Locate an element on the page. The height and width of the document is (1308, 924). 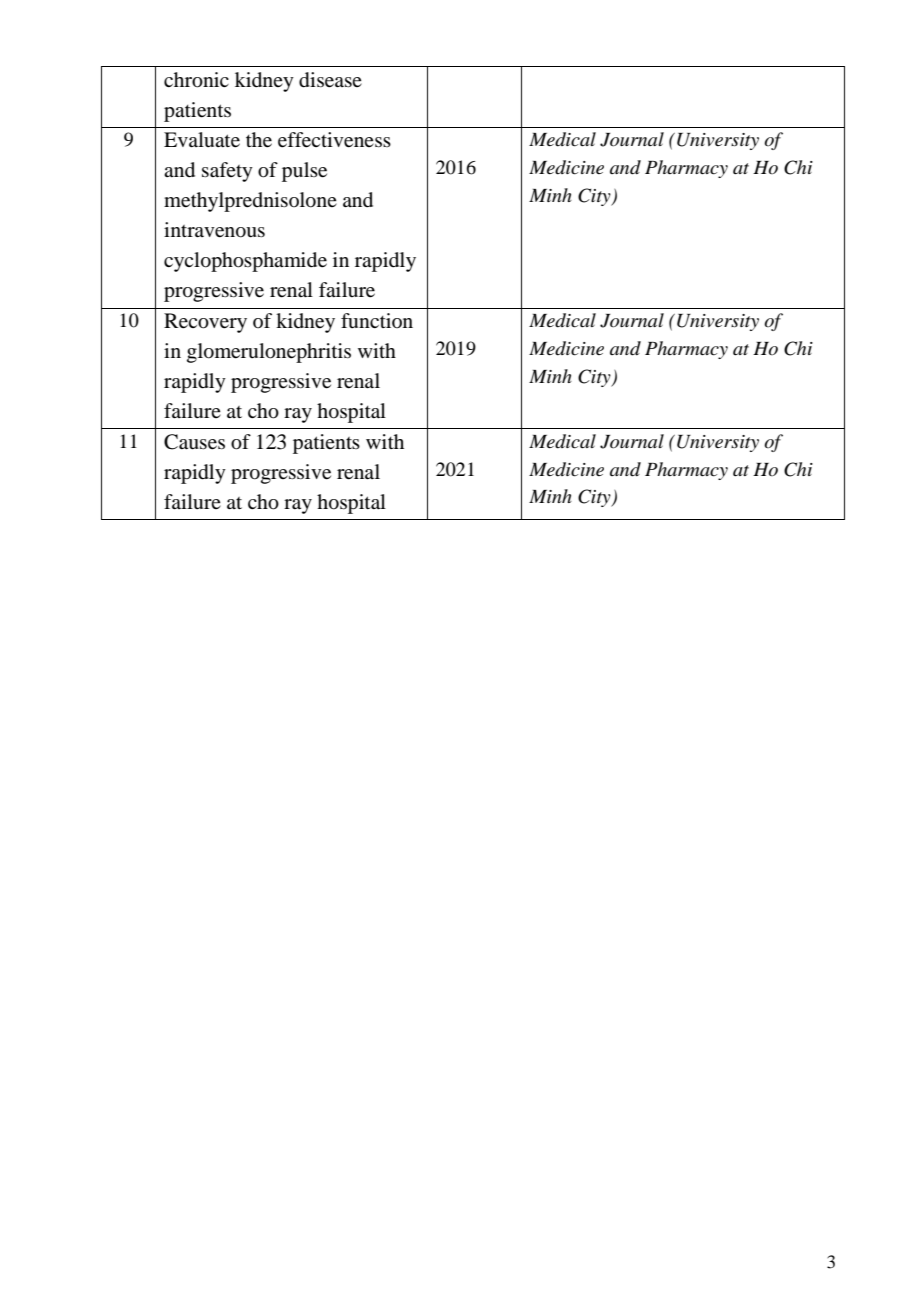
the is located at coordinates (259, 140).
